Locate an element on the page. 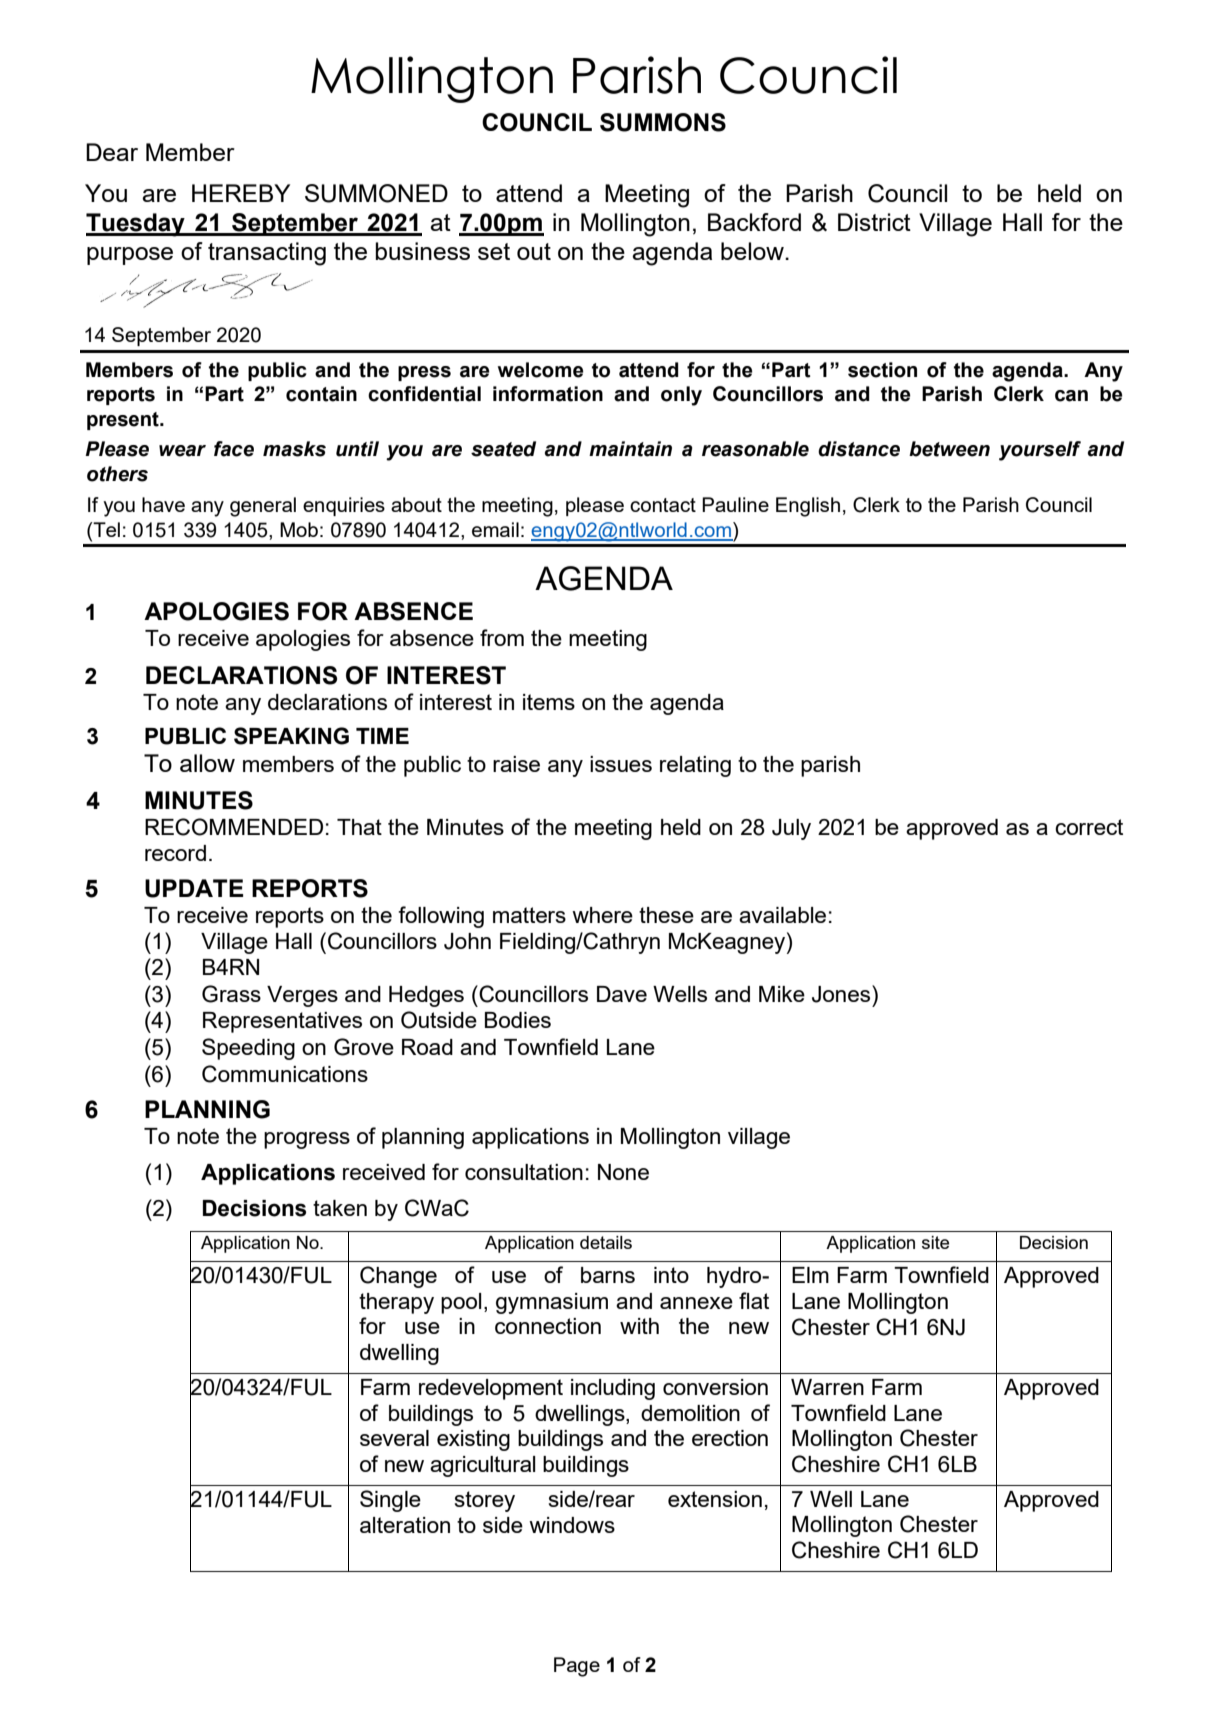  SUMMONS is located at coordinates (663, 122).
